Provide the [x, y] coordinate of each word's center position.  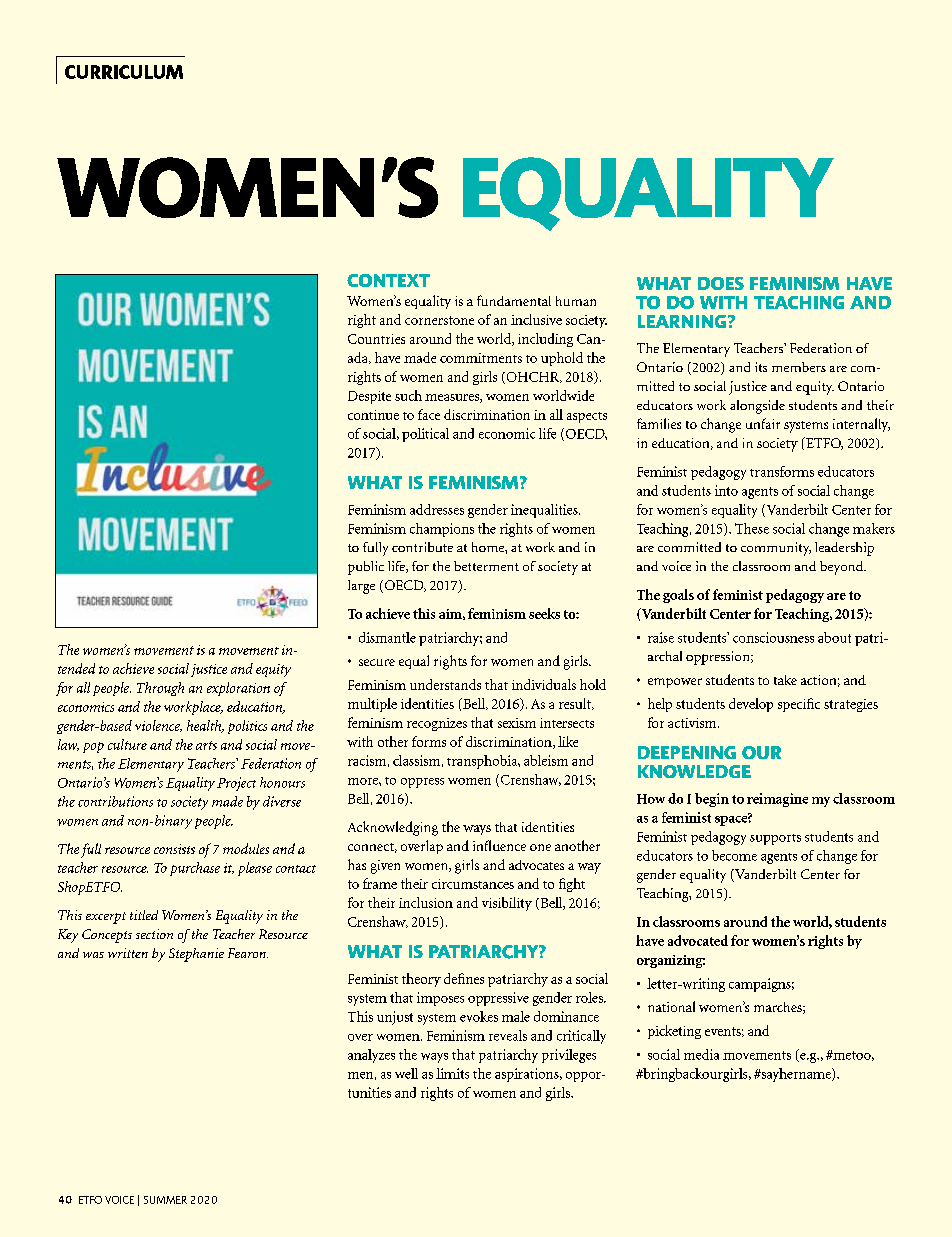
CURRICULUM [124, 72]
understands [445, 684]
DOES [721, 283]
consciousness [773, 637]
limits [452, 1073]
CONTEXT [388, 280]
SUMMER [165, 1200]
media [701, 1054]
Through [160, 689]
